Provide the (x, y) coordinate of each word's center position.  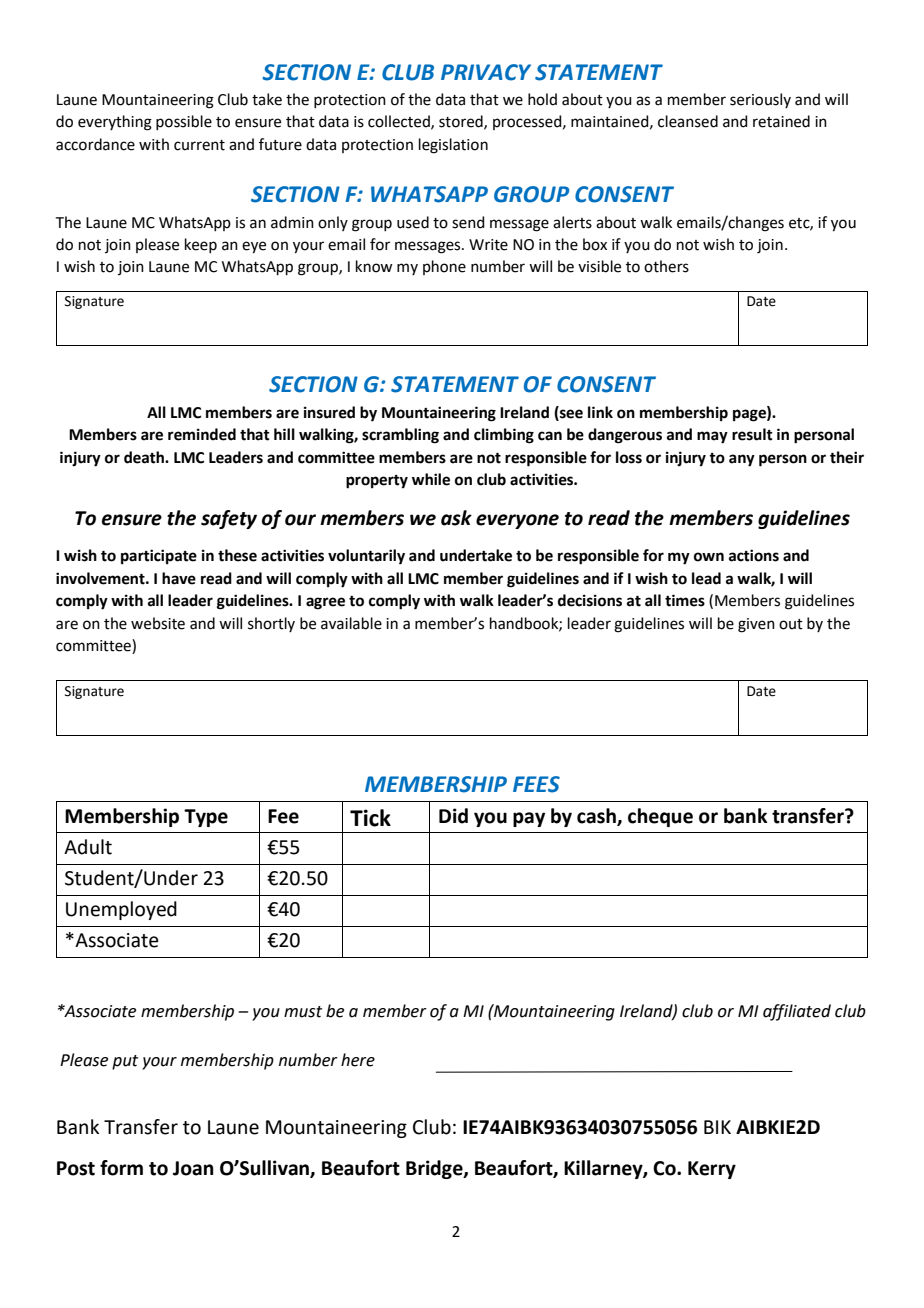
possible (184, 122)
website (158, 623)
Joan (193, 1168)
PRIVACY (486, 72)
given (756, 625)
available (351, 623)
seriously (760, 100)
